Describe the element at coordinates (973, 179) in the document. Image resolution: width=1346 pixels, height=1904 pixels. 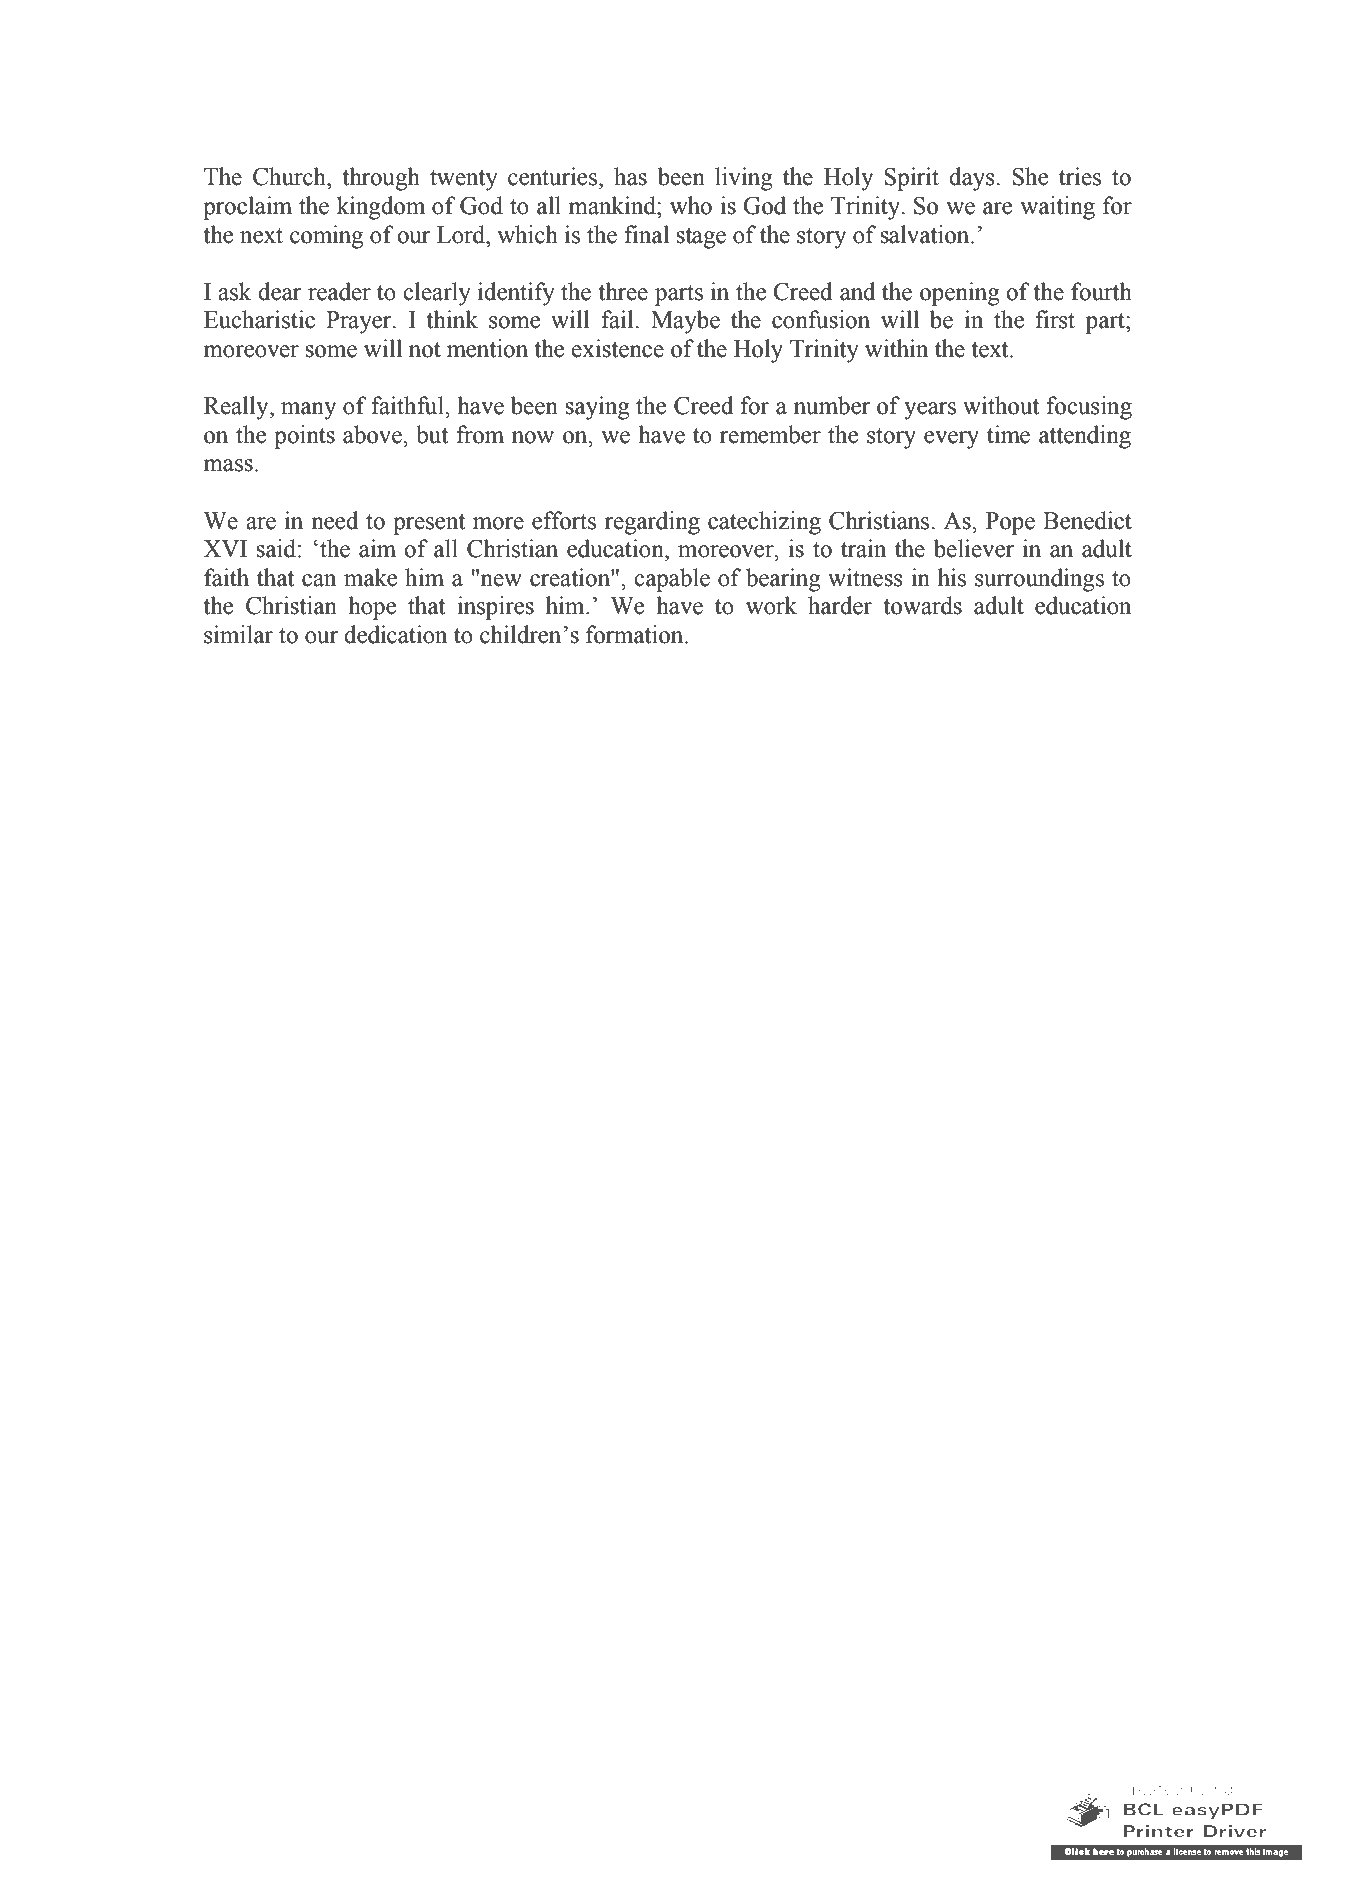
I see `days` at that location.
